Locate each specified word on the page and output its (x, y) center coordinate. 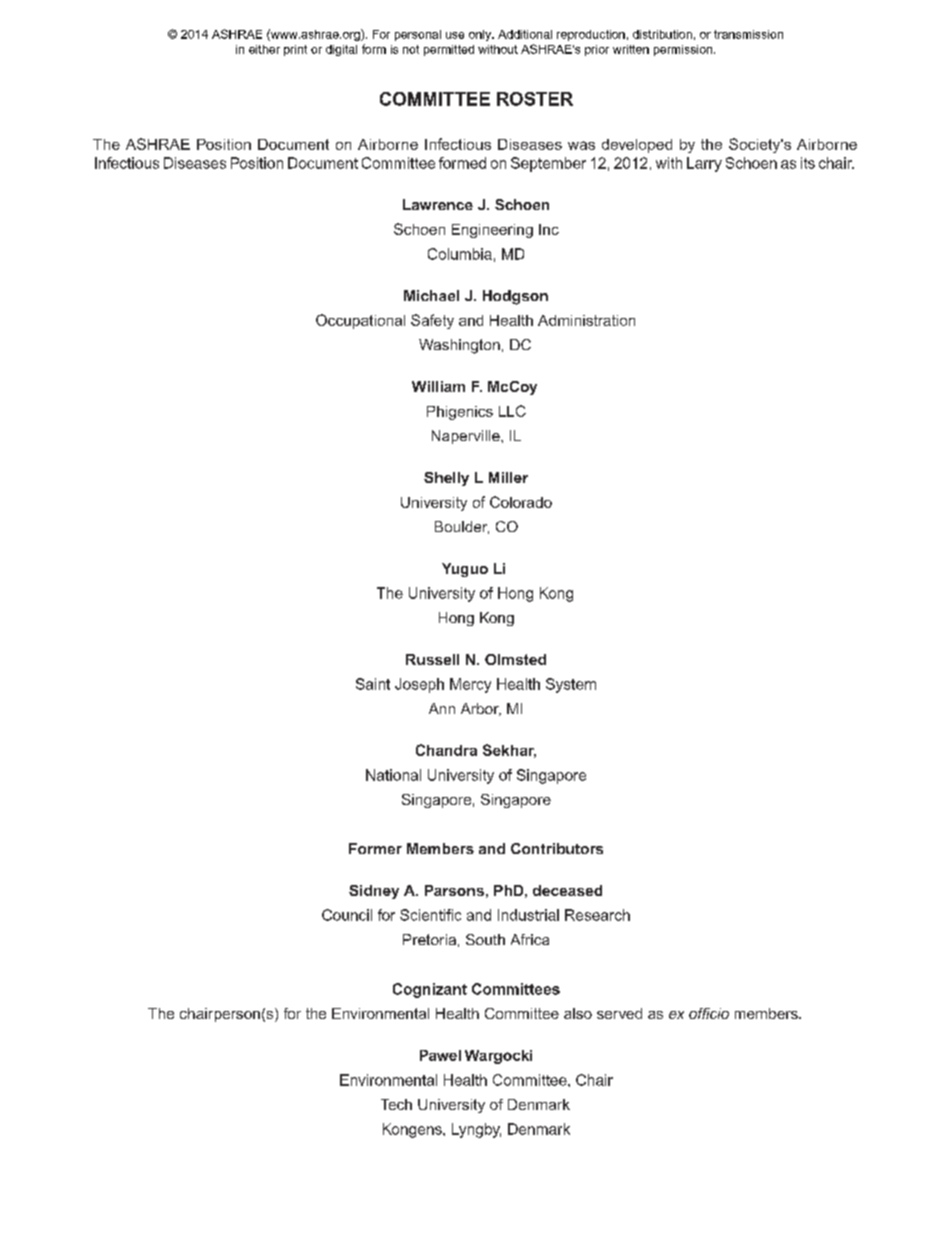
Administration (586, 320)
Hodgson (515, 297)
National (393, 775)
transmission (748, 34)
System (571, 685)
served (619, 1013)
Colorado (521, 502)
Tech (396, 1104)
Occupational (360, 321)
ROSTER (535, 99)
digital (341, 50)
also (578, 1013)
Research (597, 915)
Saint (373, 684)
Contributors (557, 848)
